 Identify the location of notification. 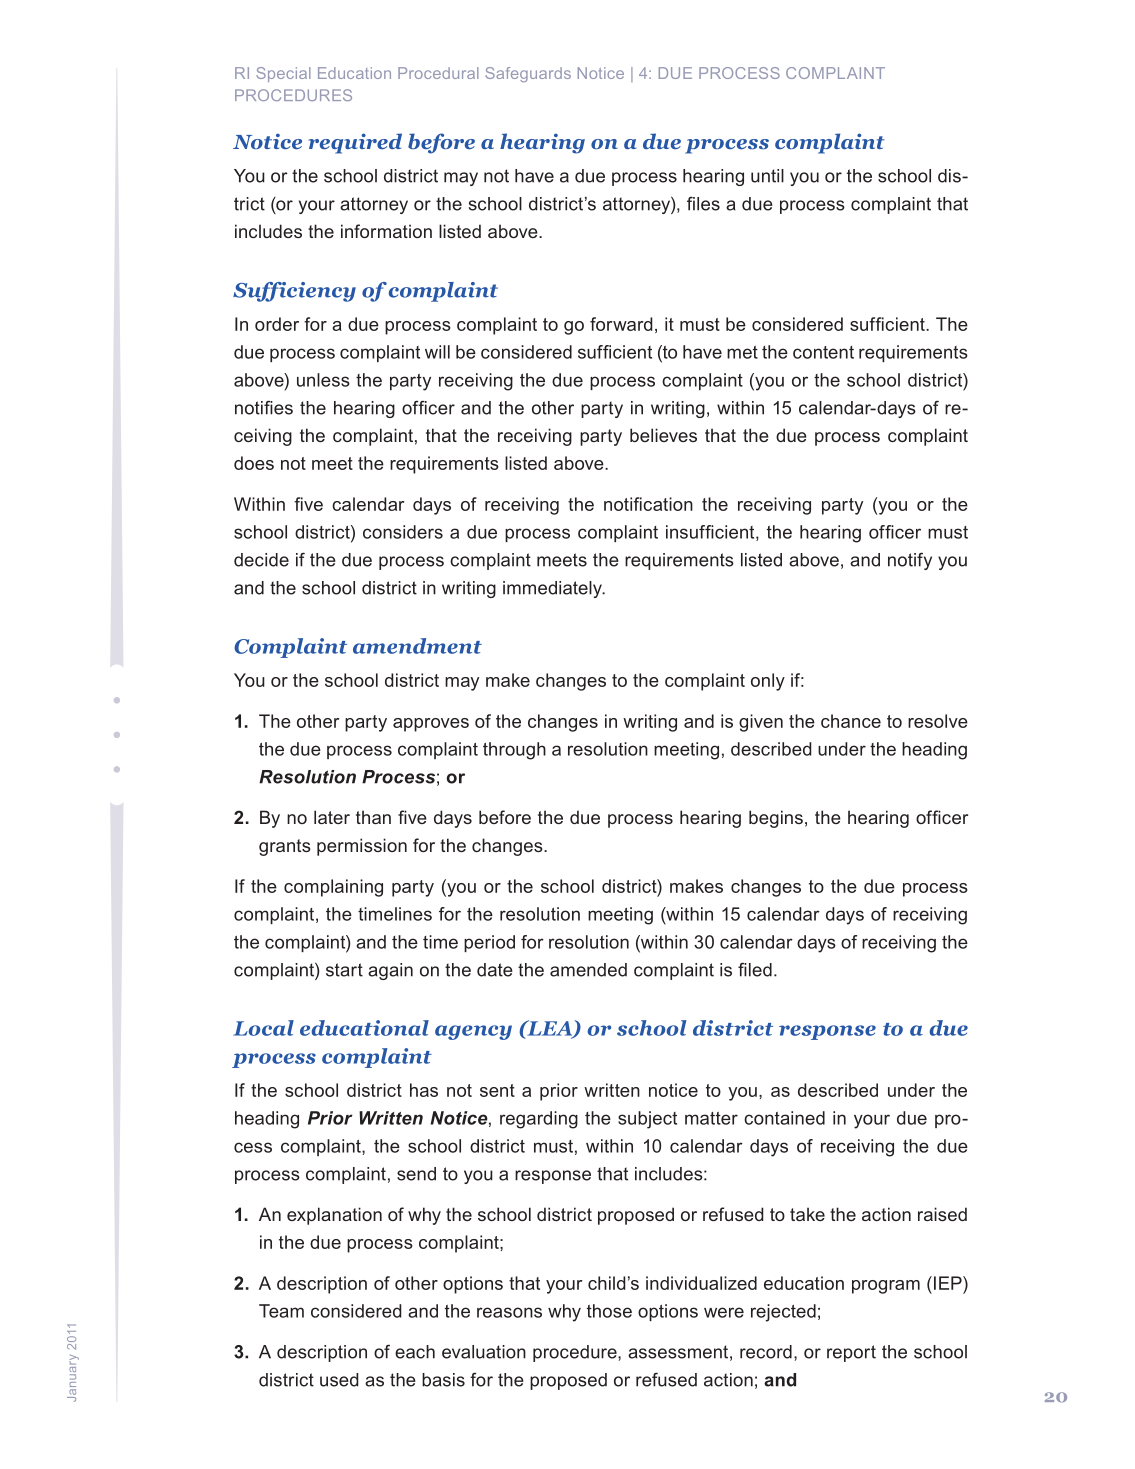
(648, 504).
